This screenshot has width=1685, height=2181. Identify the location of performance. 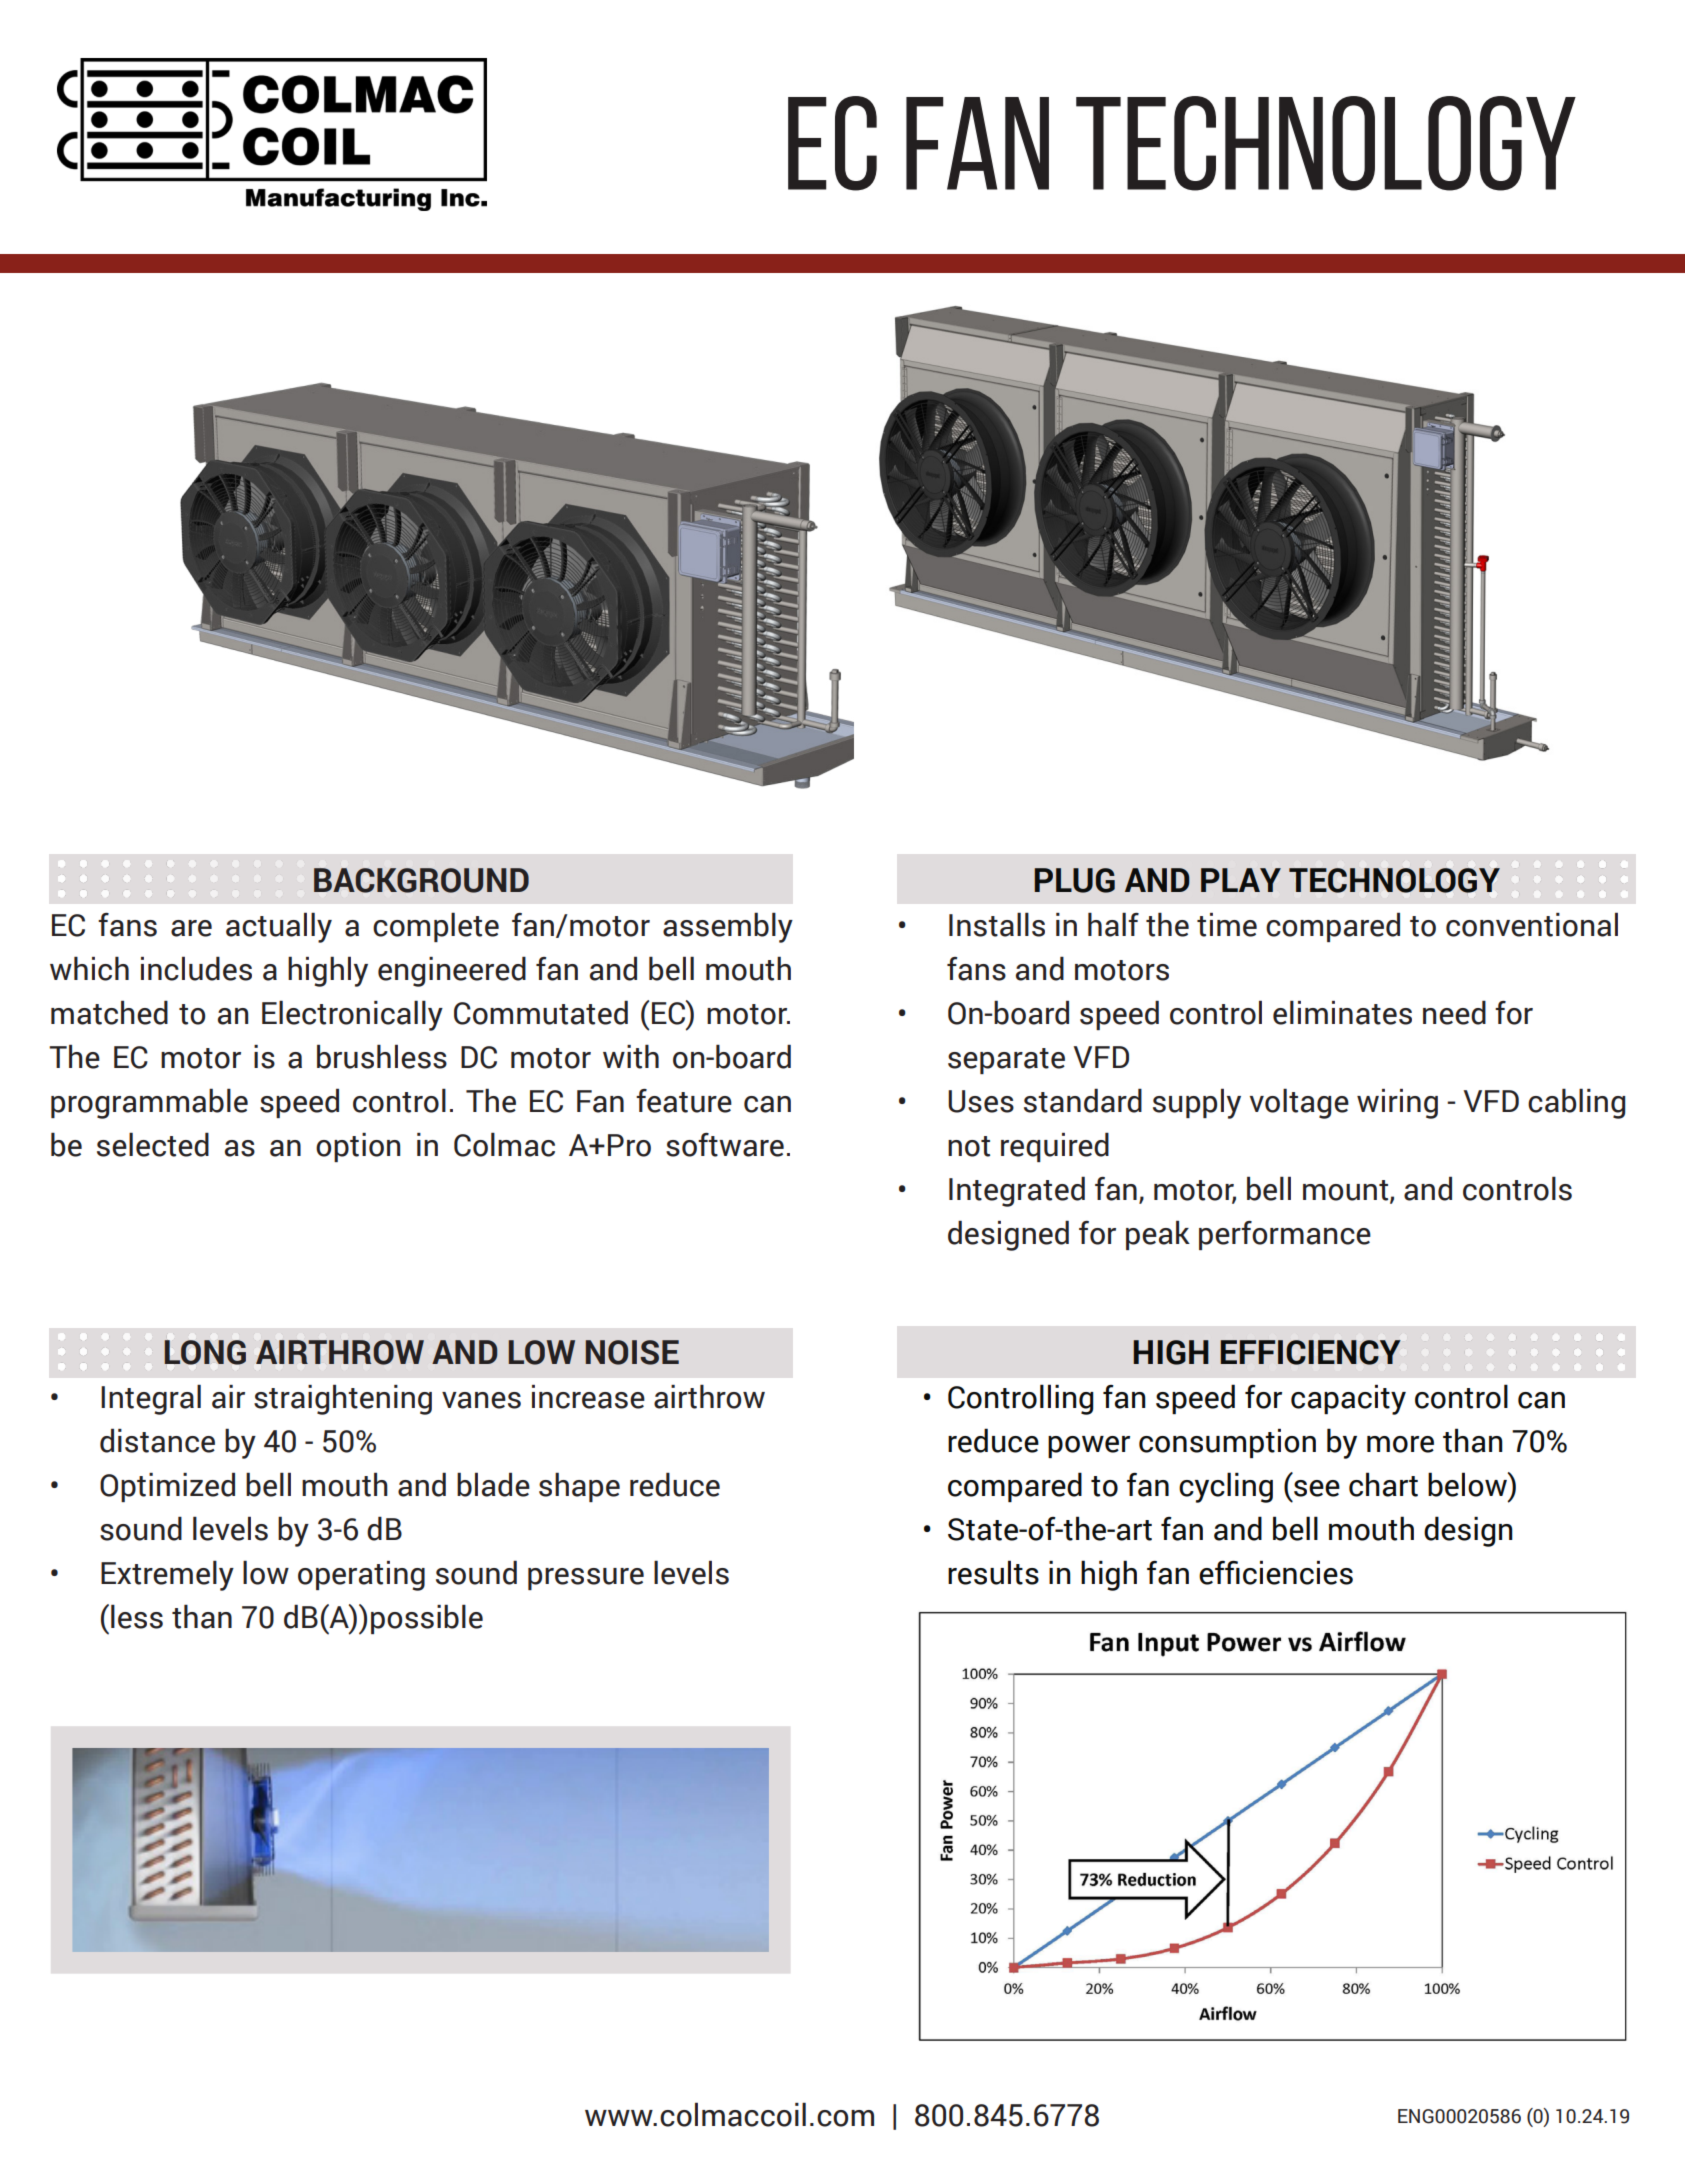
(1285, 1235).
